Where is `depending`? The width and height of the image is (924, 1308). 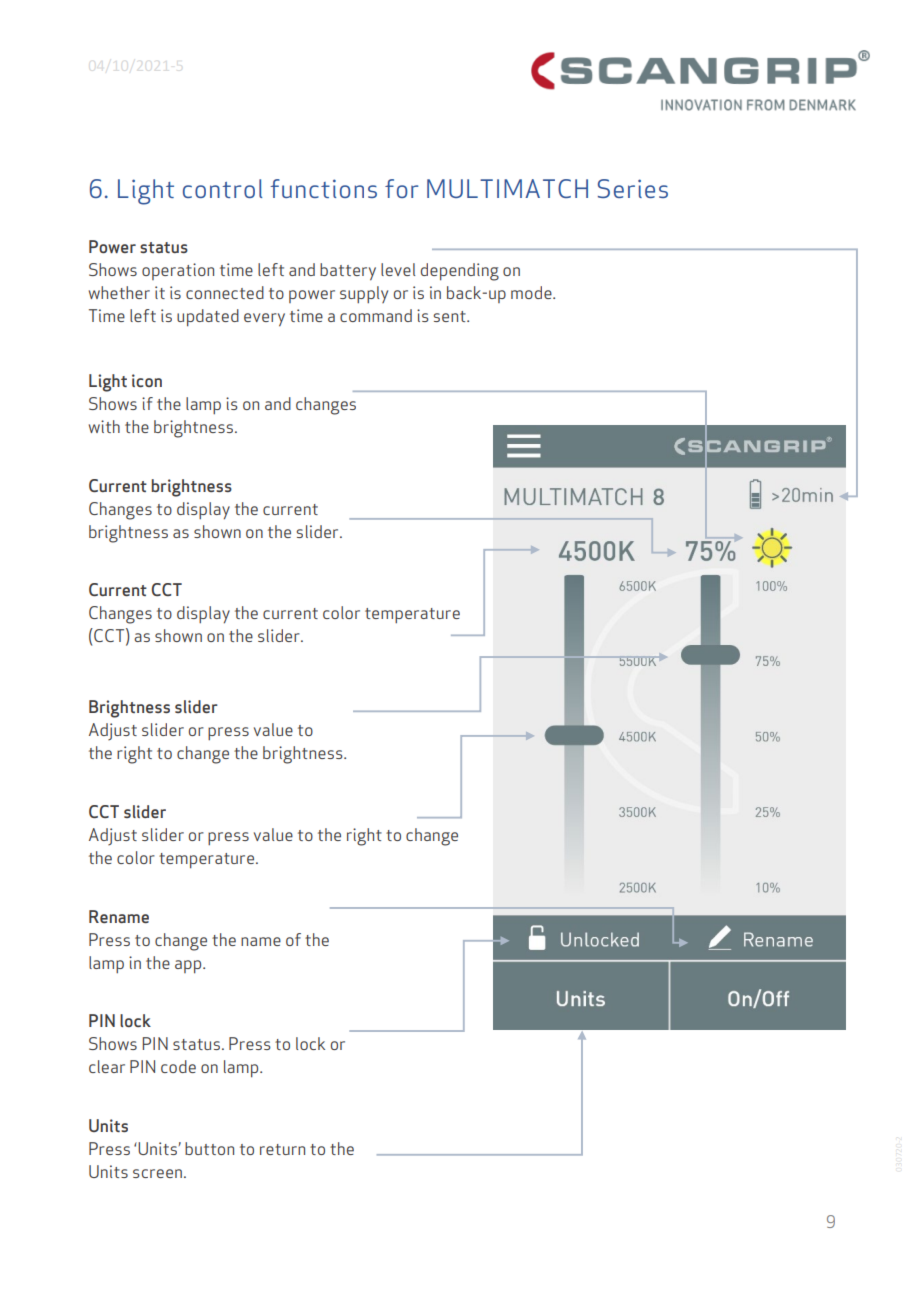 depending is located at coordinates (460, 272).
